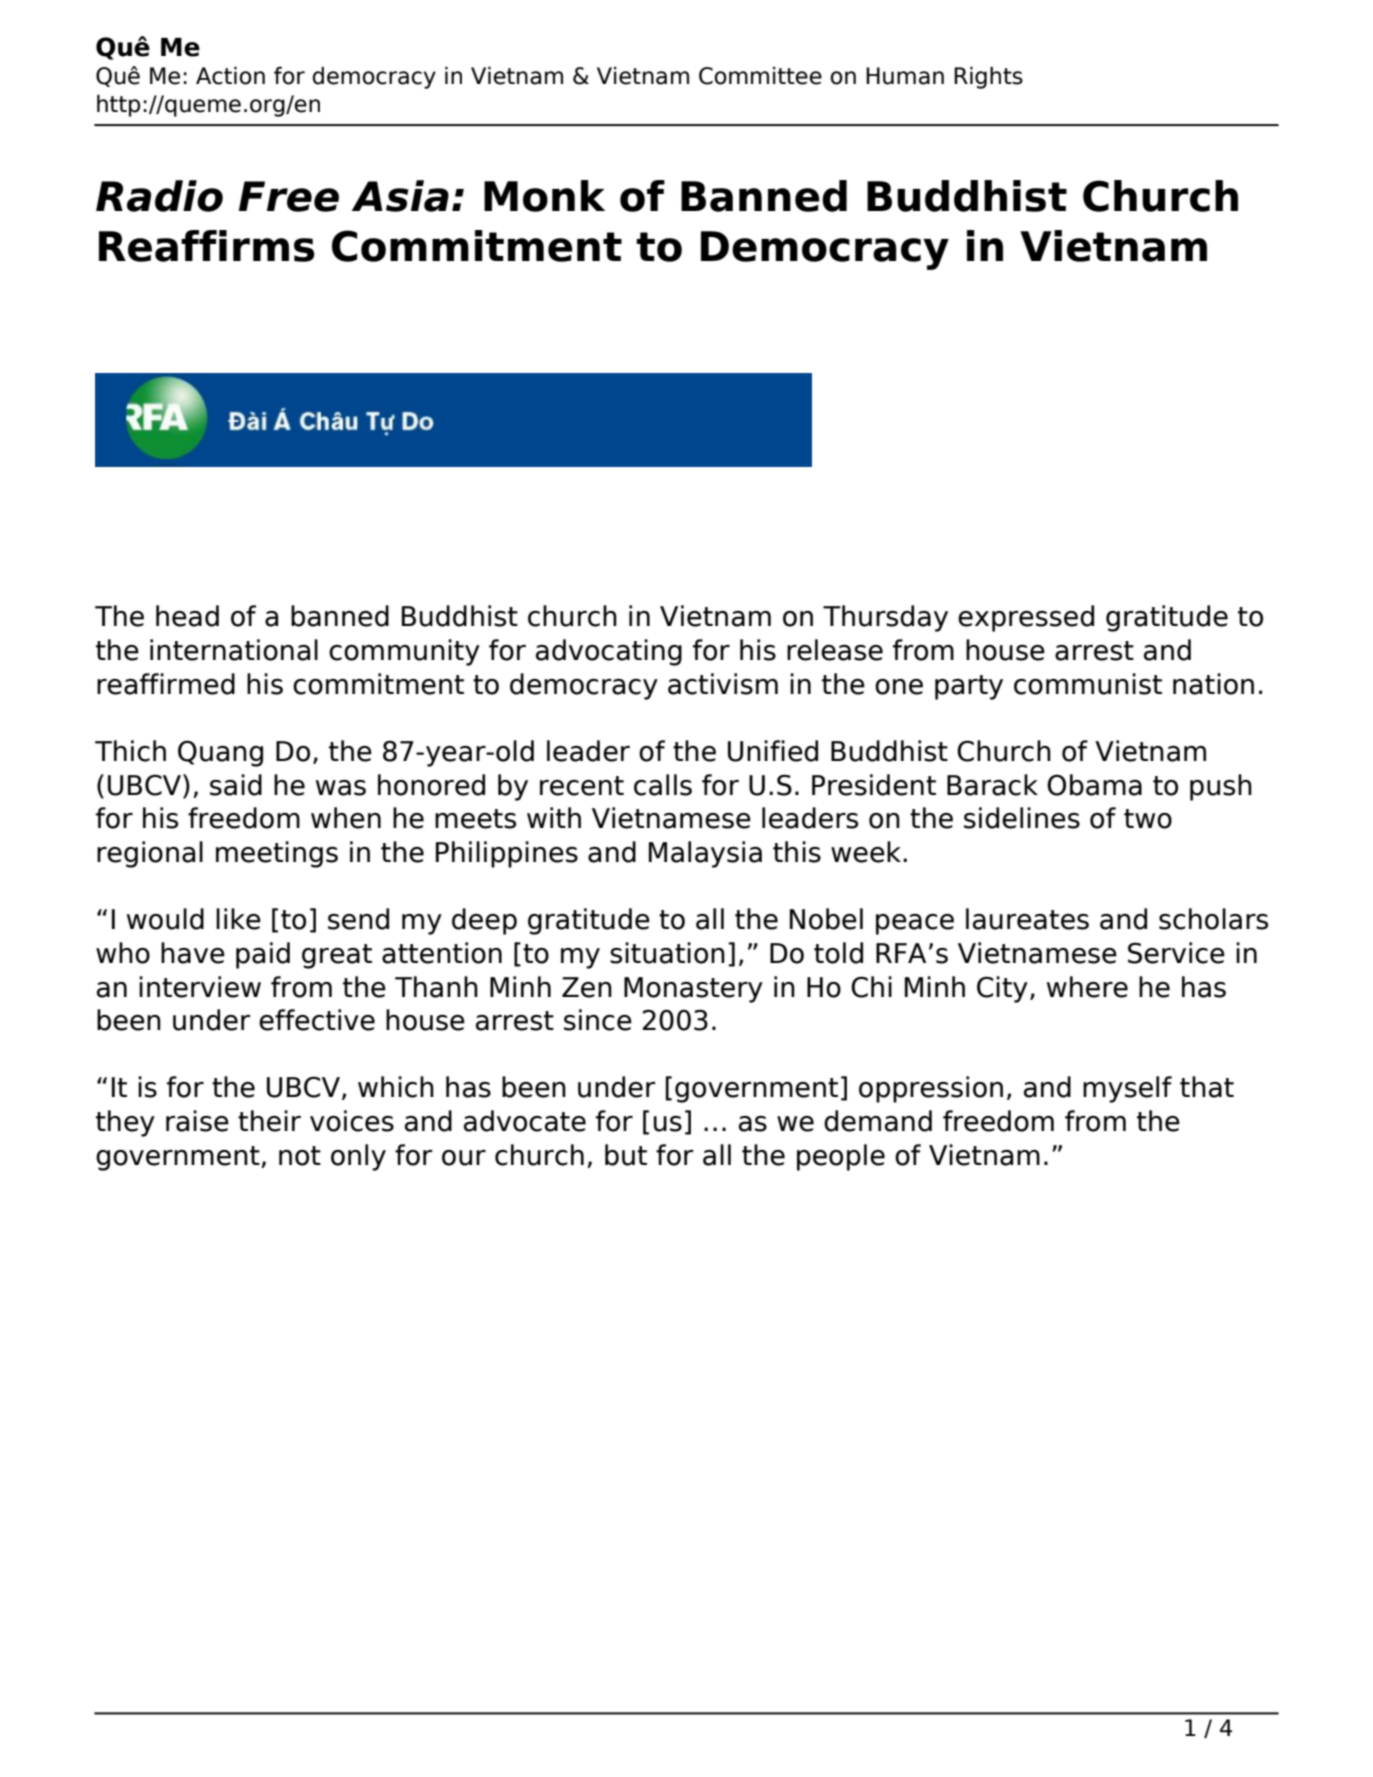 Image resolution: width=1373 pixels, height=1777 pixels. What do you see at coordinates (760, 76) in the screenshot?
I see `Committee` at bounding box center [760, 76].
